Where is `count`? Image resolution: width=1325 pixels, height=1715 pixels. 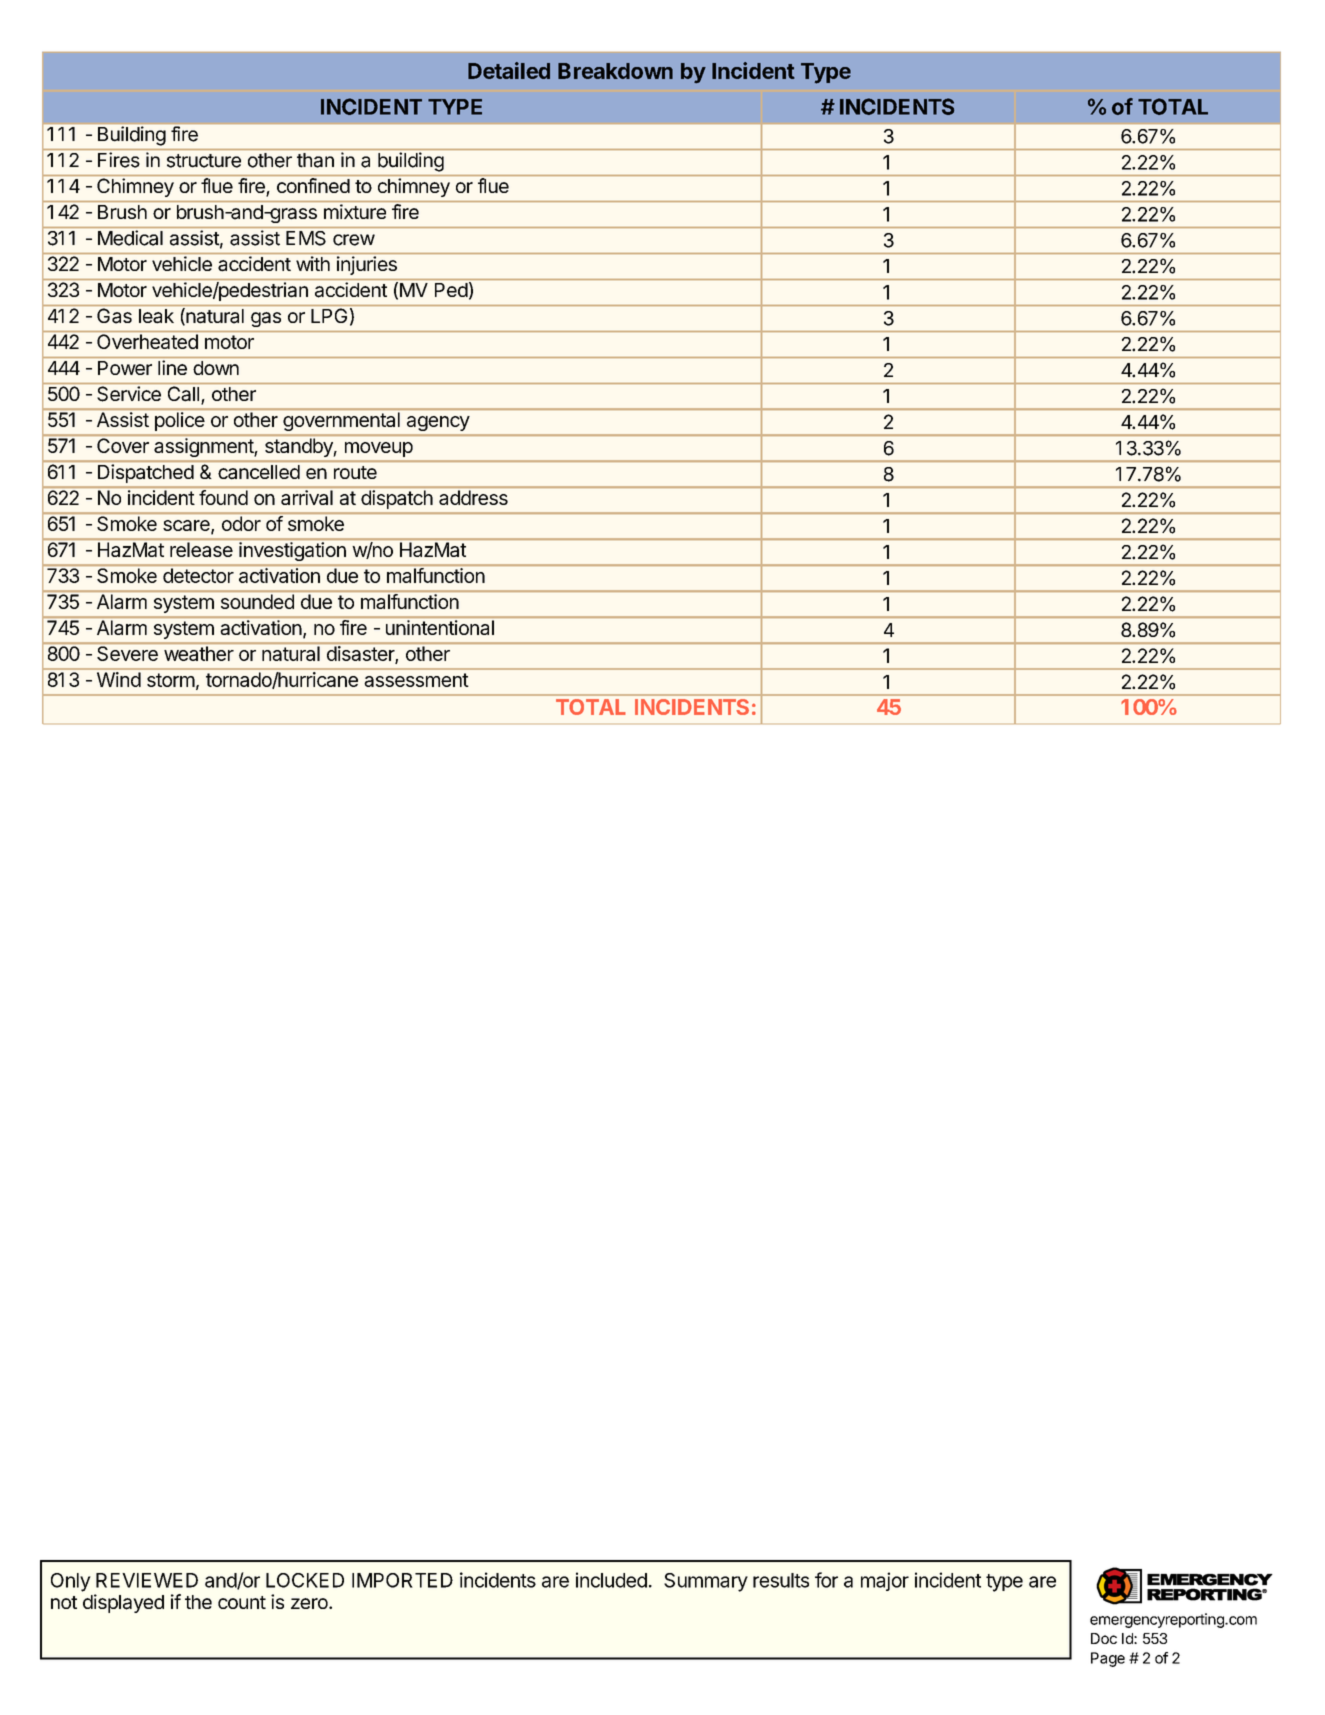 count is located at coordinates (242, 1602).
